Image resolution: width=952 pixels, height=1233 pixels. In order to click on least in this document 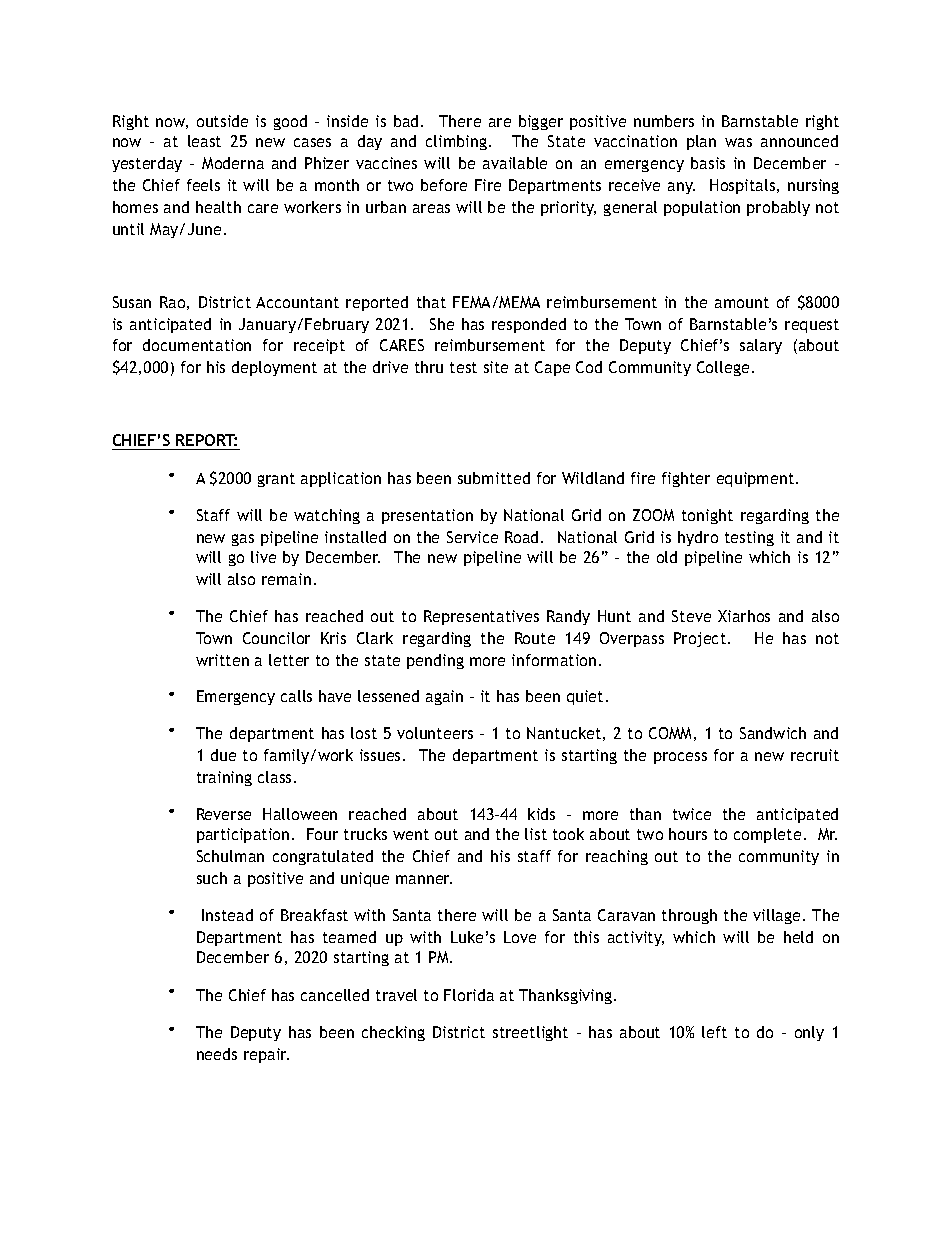, I will do `click(204, 141)`.
